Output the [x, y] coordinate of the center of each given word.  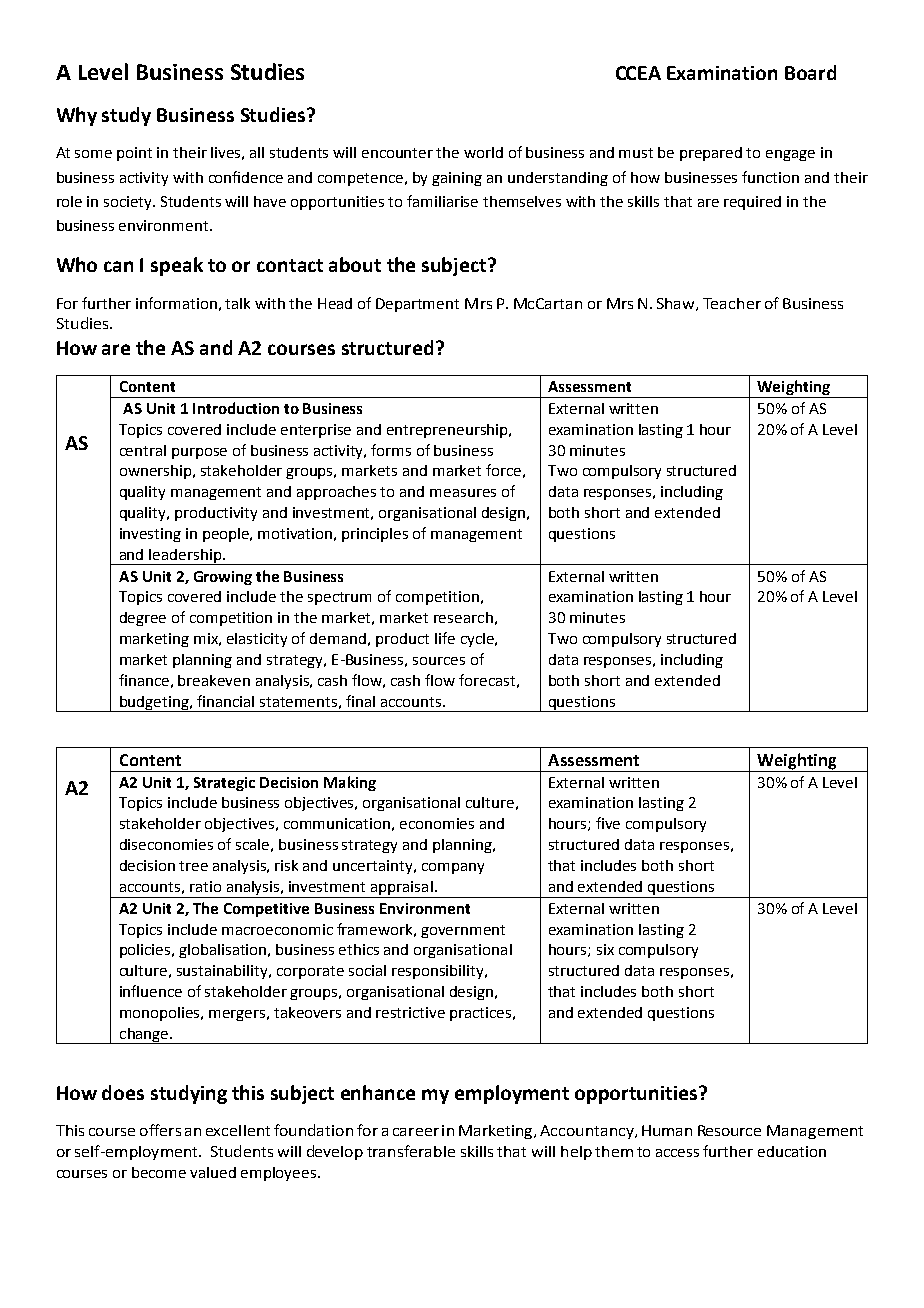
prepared [711, 154]
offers [160, 1130]
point [134, 154]
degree [143, 619]
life [445, 638]
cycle [478, 640]
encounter [397, 153]
